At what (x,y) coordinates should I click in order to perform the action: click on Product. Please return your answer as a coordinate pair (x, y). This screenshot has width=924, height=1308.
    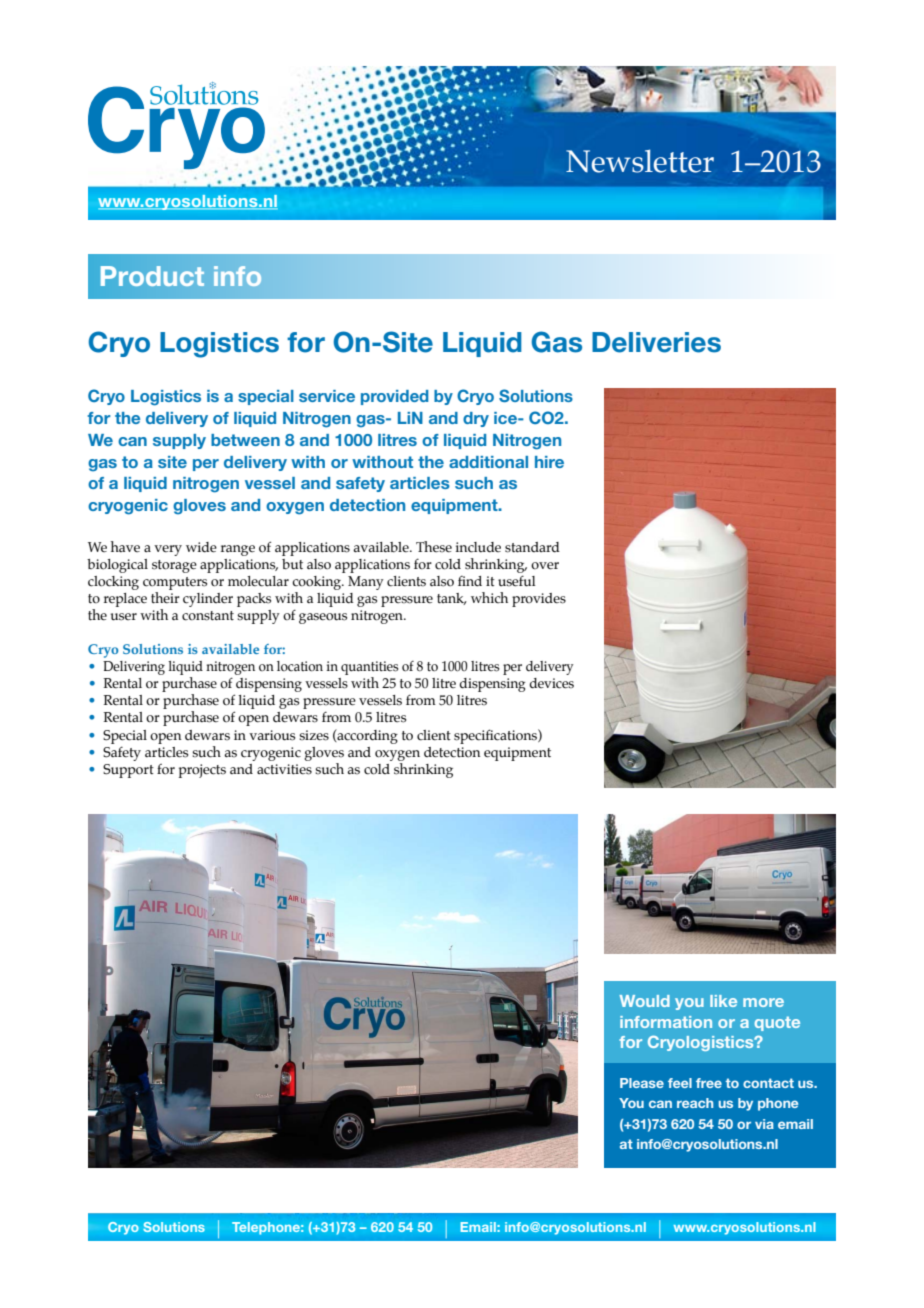
    Looking at the image, I should click on (152, 276).
